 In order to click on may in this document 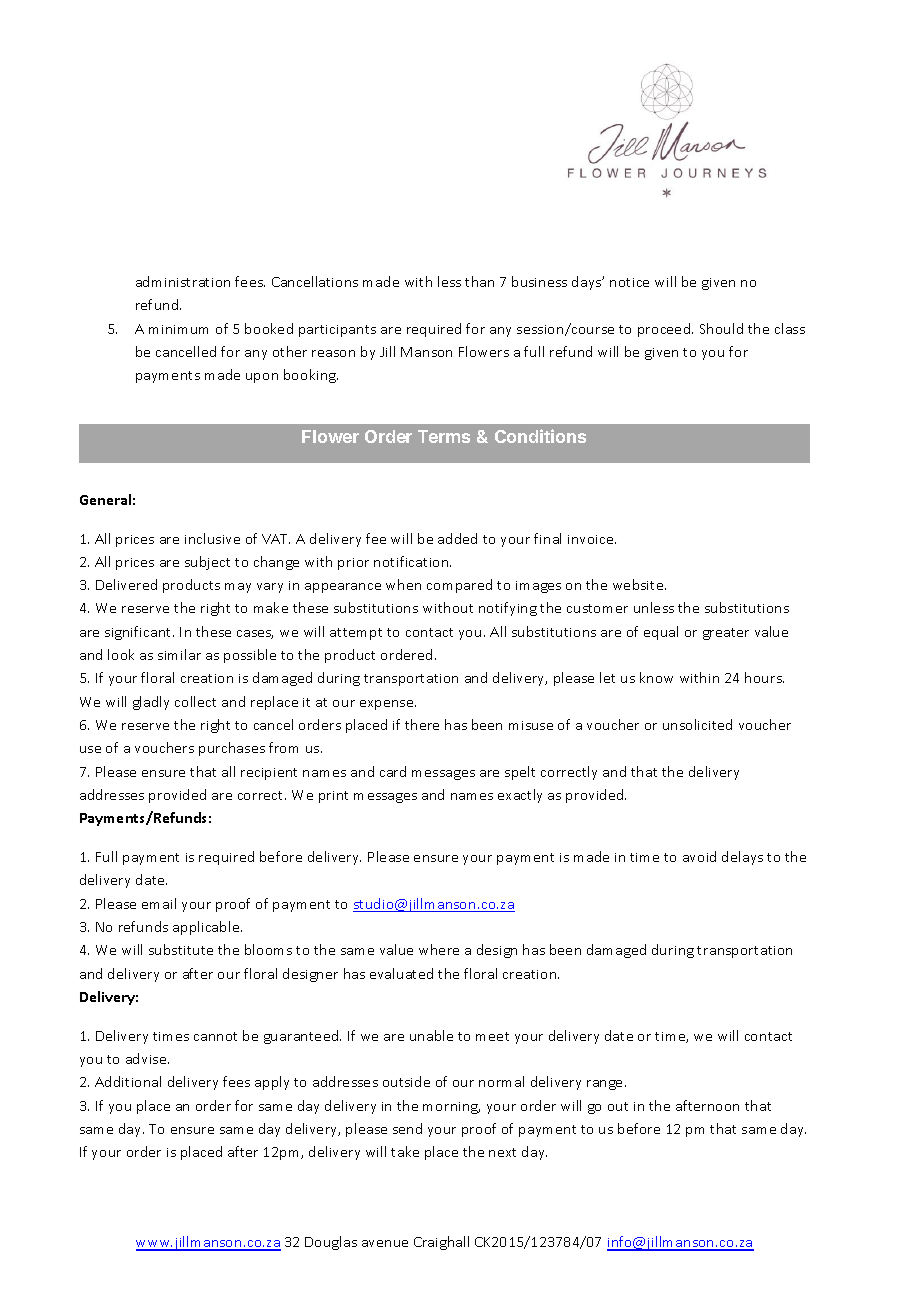, I will do `click(238, 588)`.
